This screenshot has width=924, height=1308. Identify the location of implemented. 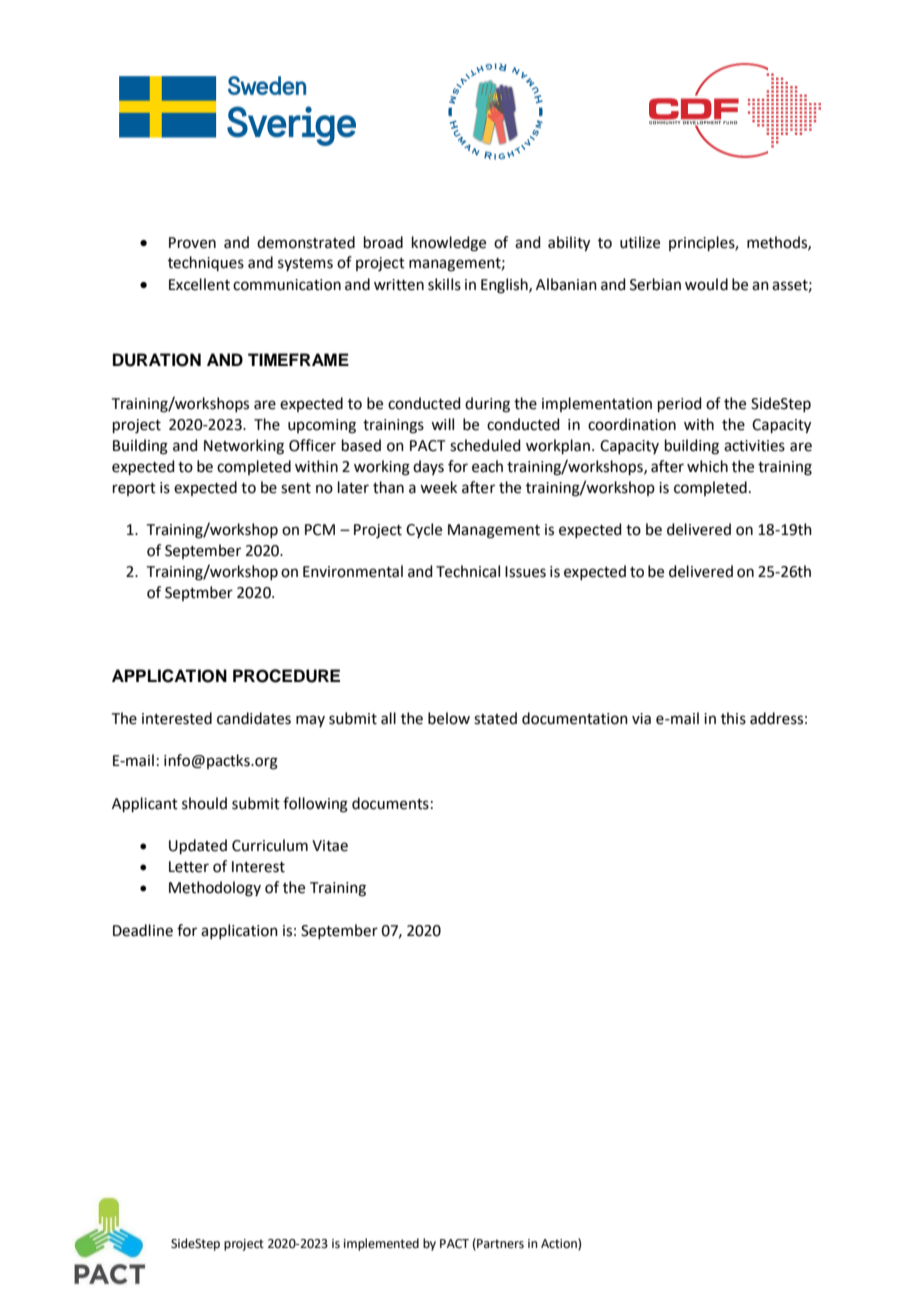
(381, 1244).
